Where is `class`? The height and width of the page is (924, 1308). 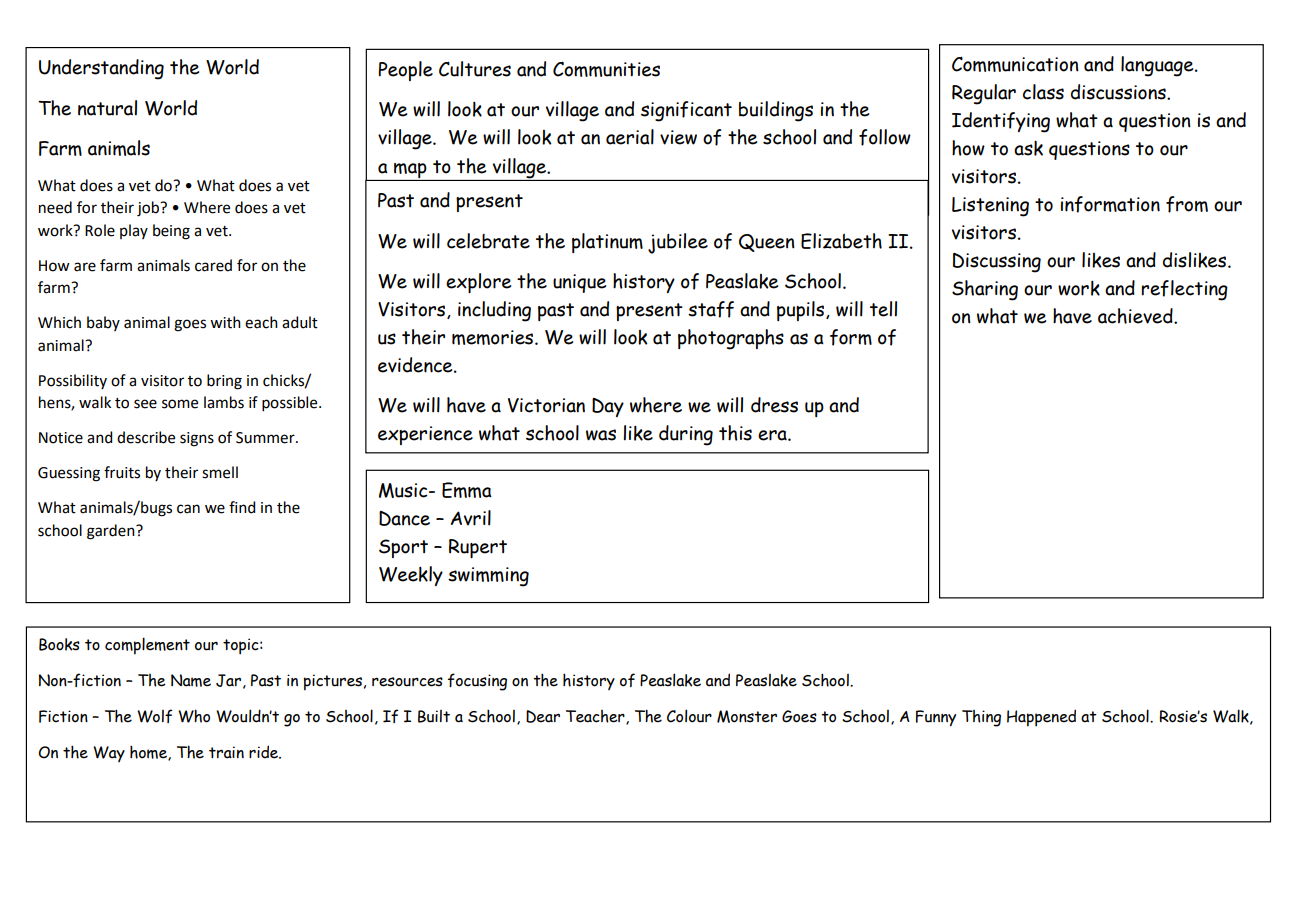 class is located at coordinates (1043, 92).
